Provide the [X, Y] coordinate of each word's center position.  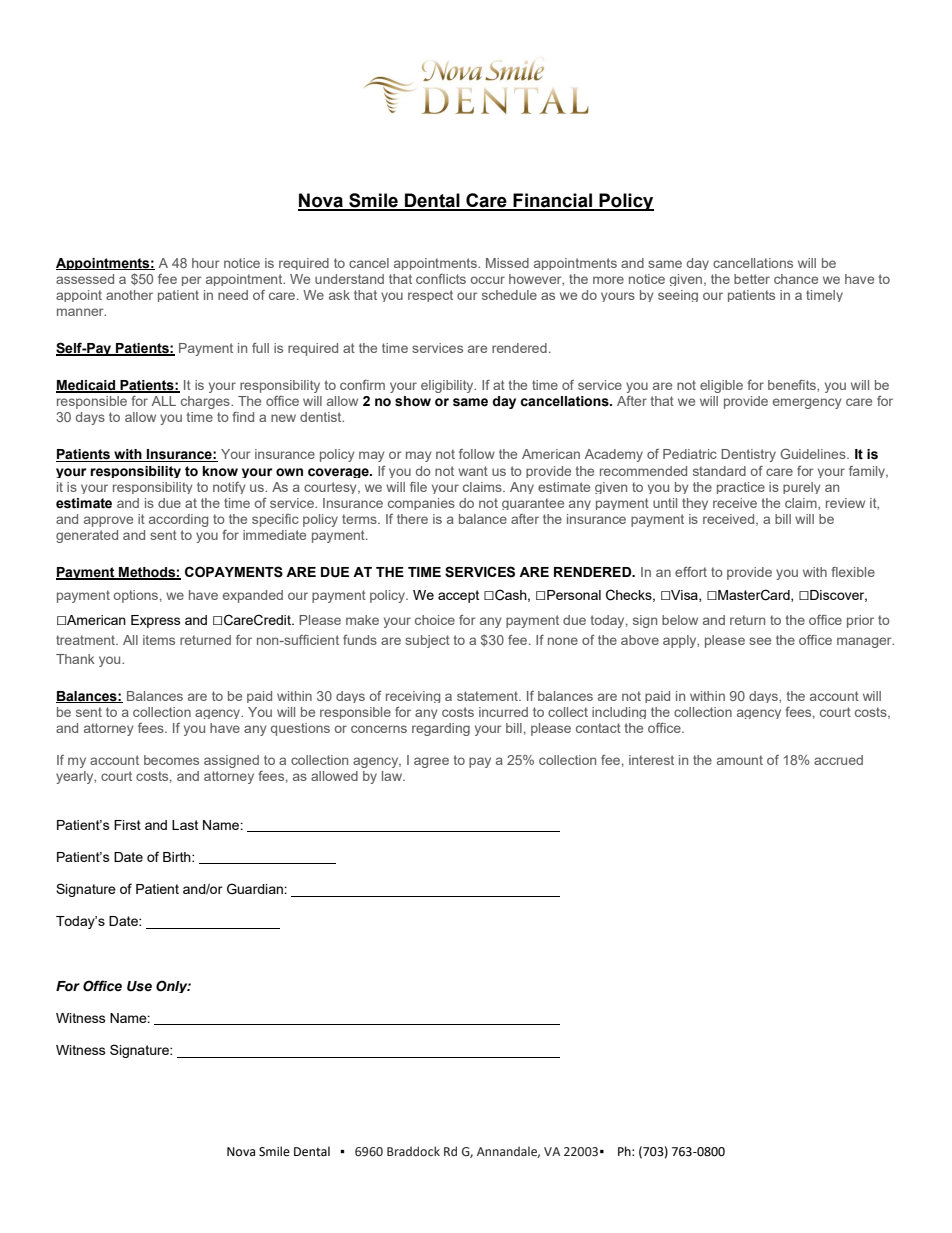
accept [458, 596]
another [129, 295]
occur [488, 280]
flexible [853, 572]
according [178, 520]
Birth [178, 857]
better [752, 279]
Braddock [413, 1151]
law [393, 776]
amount [740, 760]
